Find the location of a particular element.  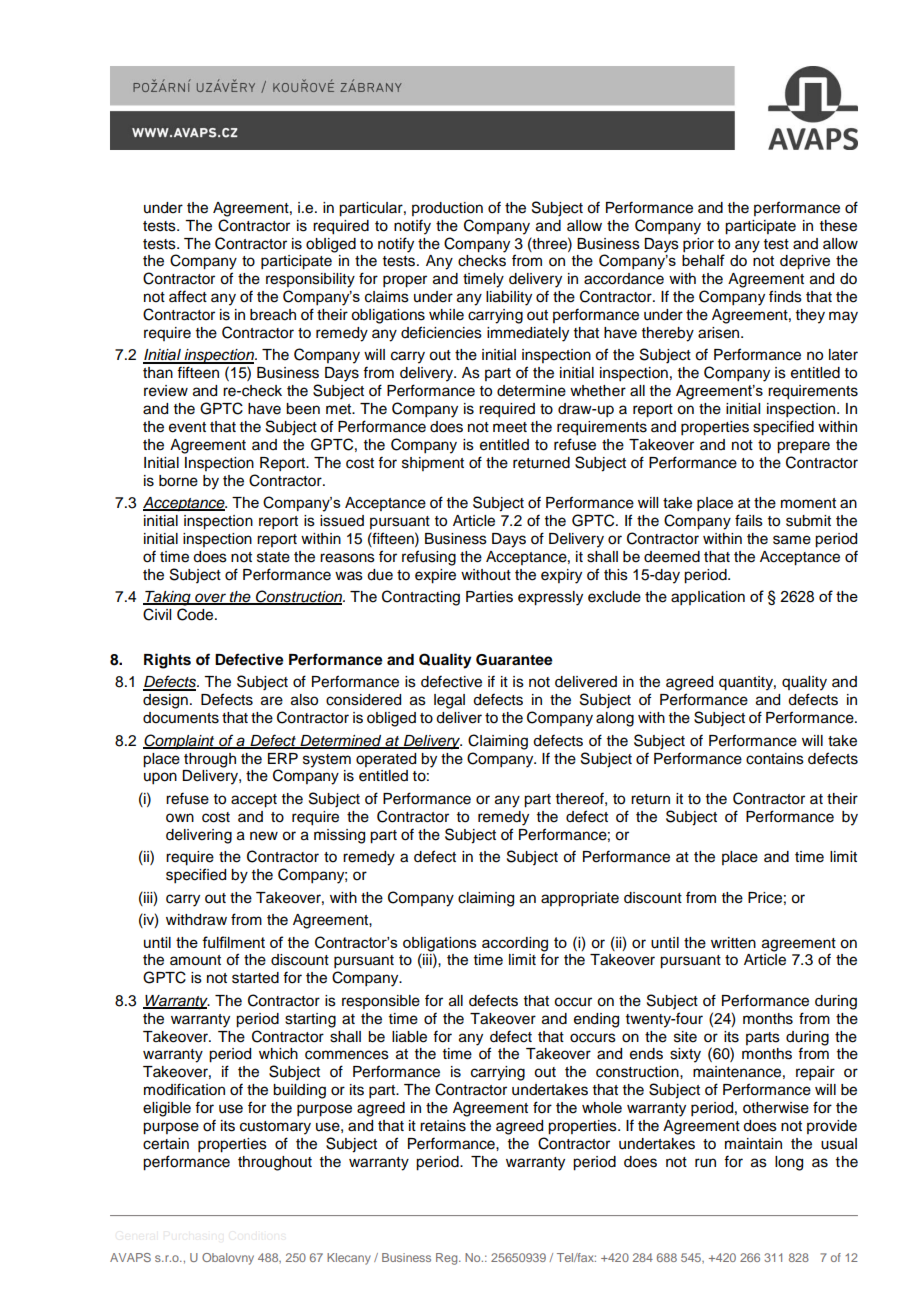

responsibility is located at coordinates (310, 280).
